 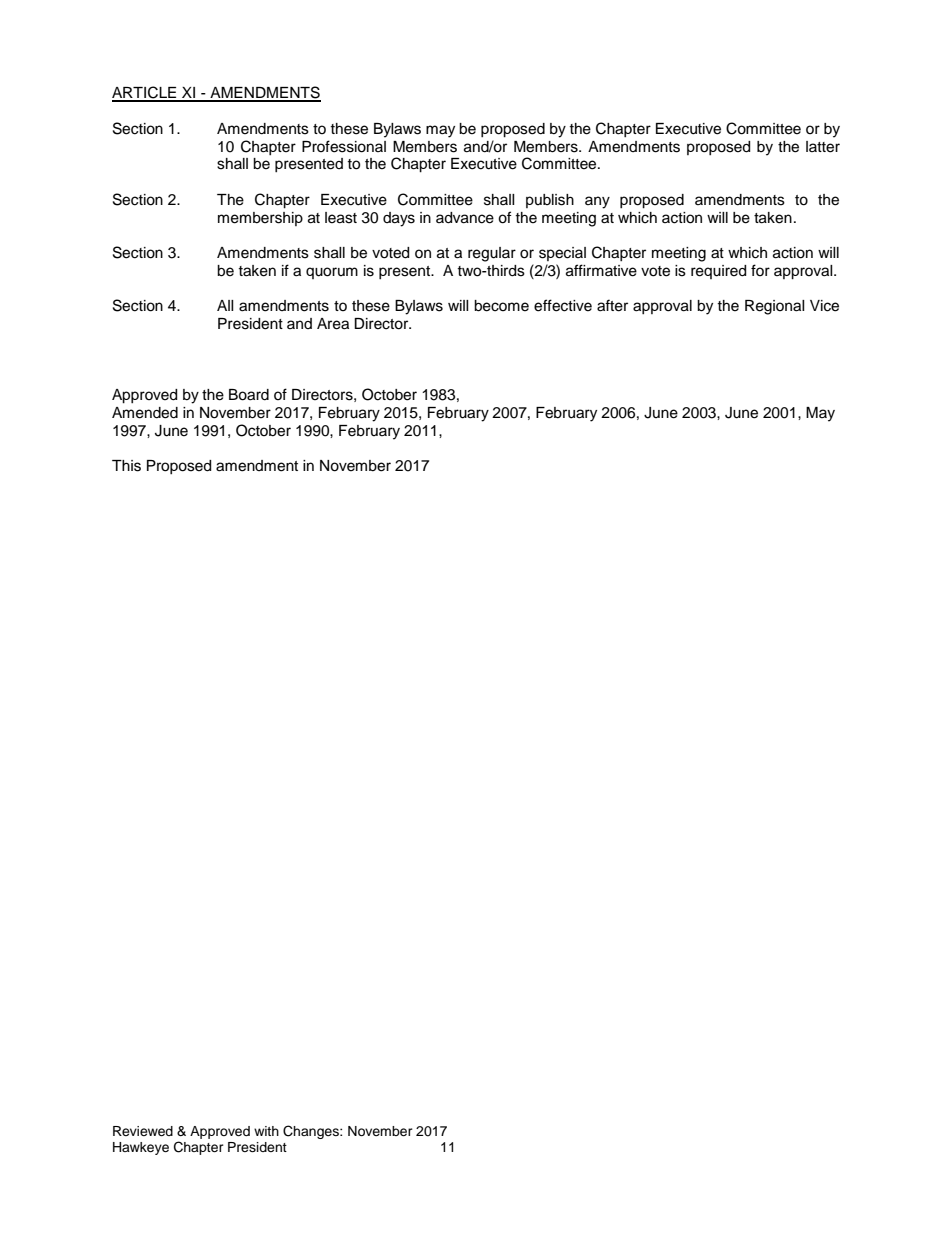 What do you see at coordinates (775, 307) in the page?
I see `Regional` at bounding box center [775, 307].
